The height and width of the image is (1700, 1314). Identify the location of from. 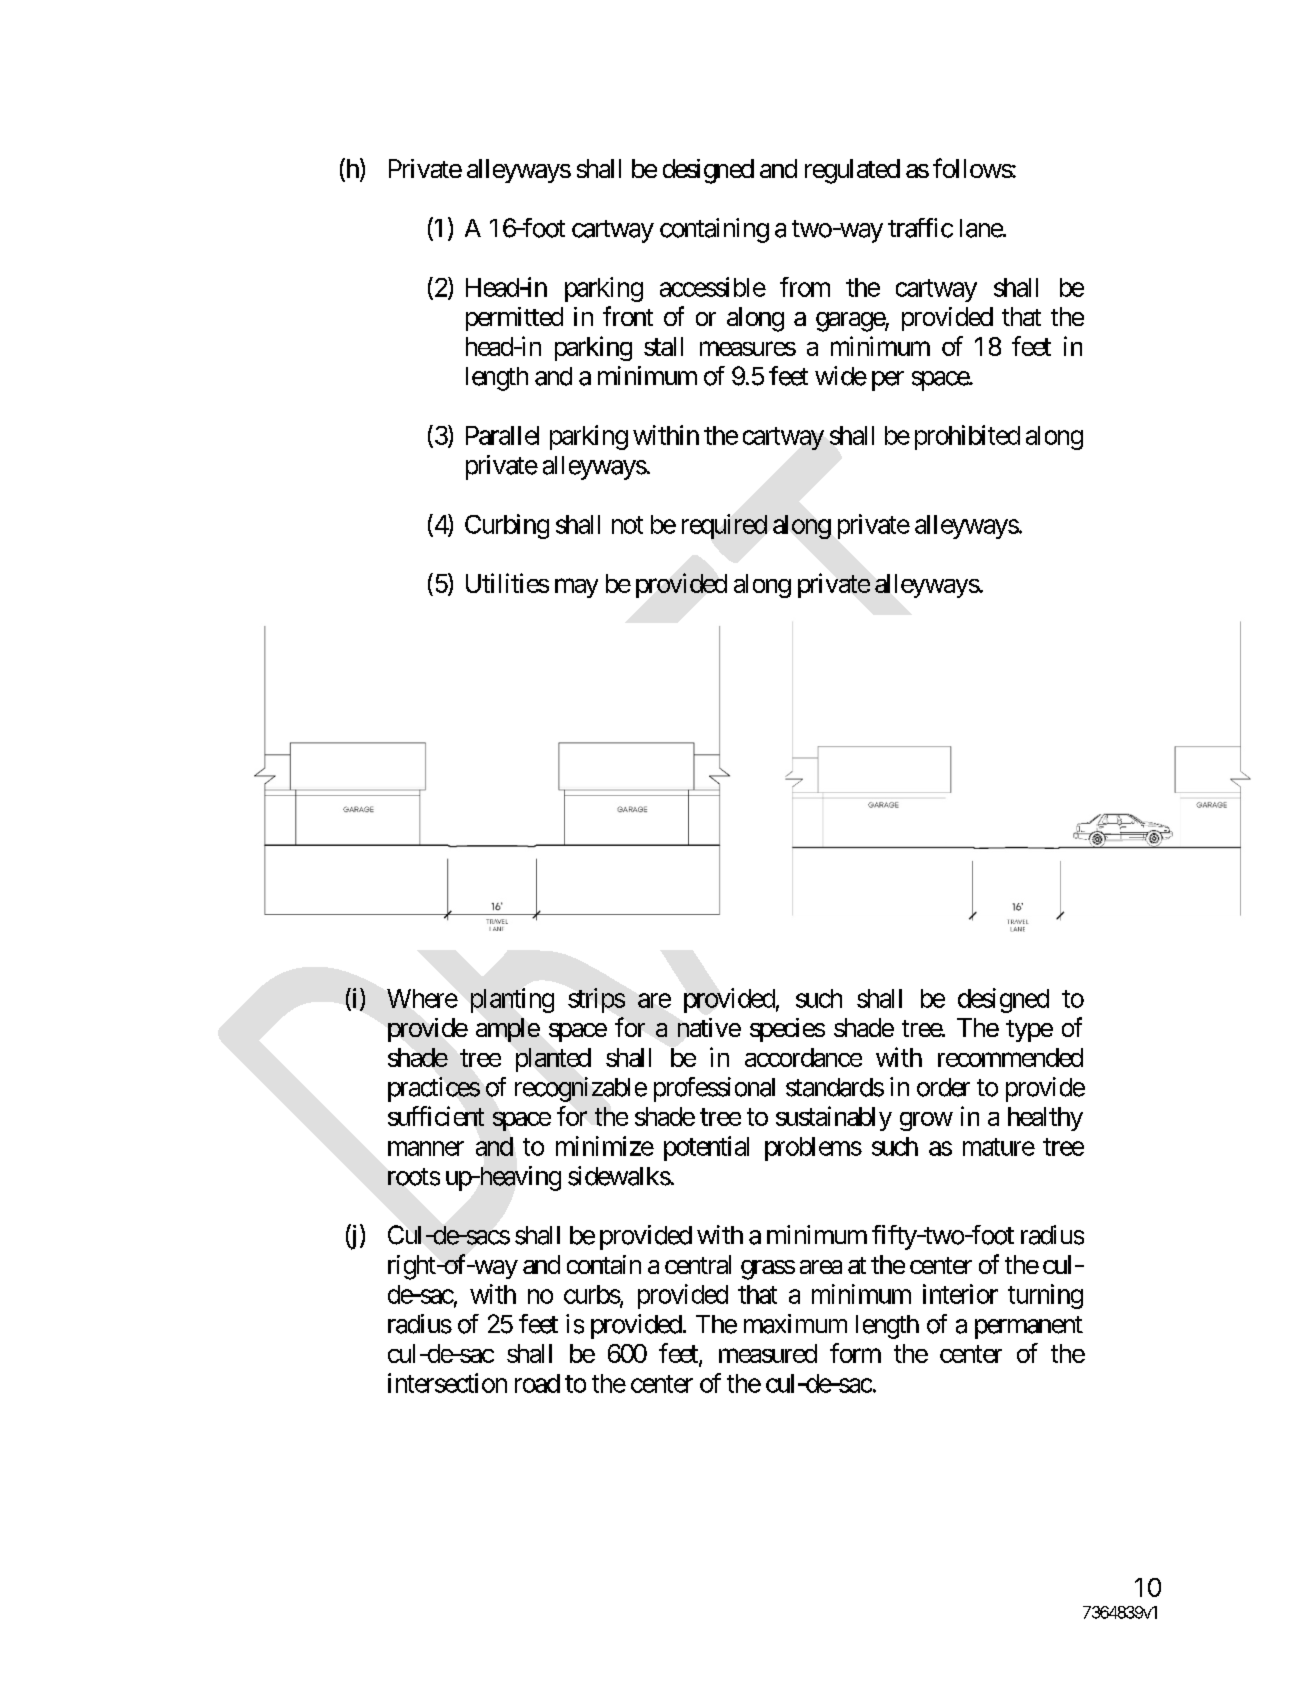
(805, 287).
